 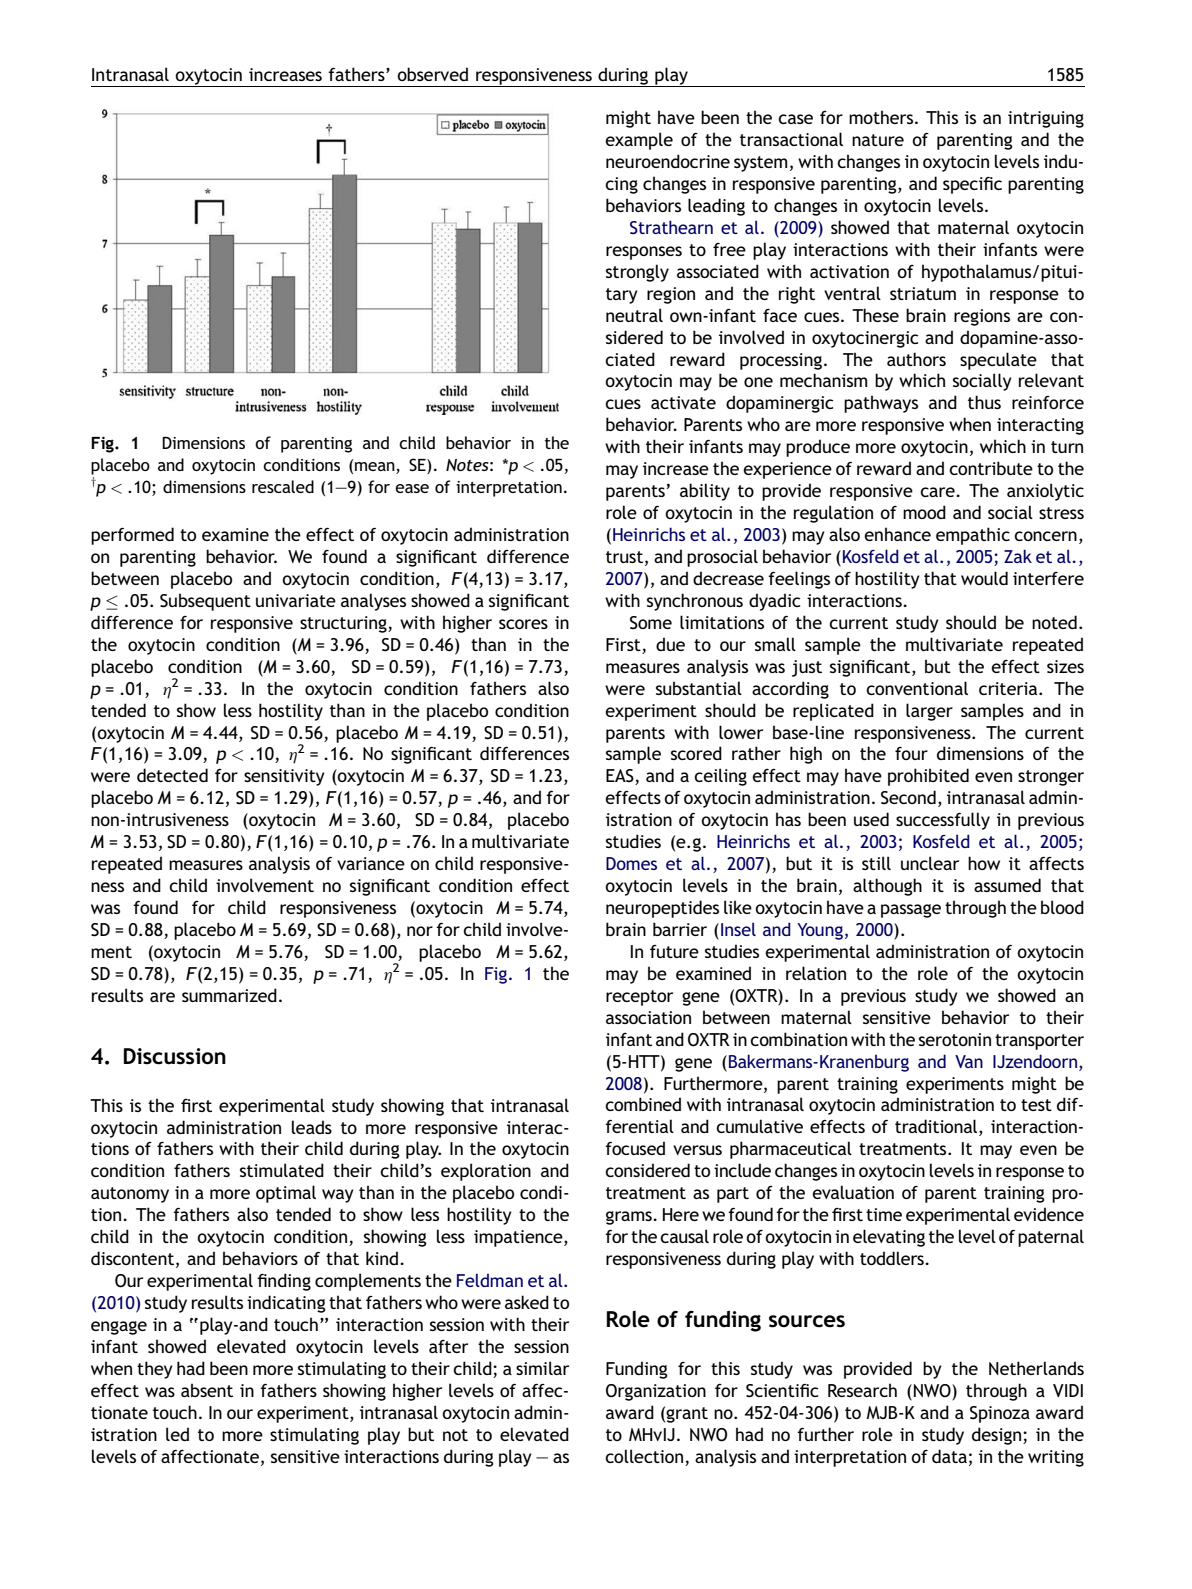 What do you see at coordinates (651, 623) in the page?
I see `Some` at bounding box center [651, 623].
